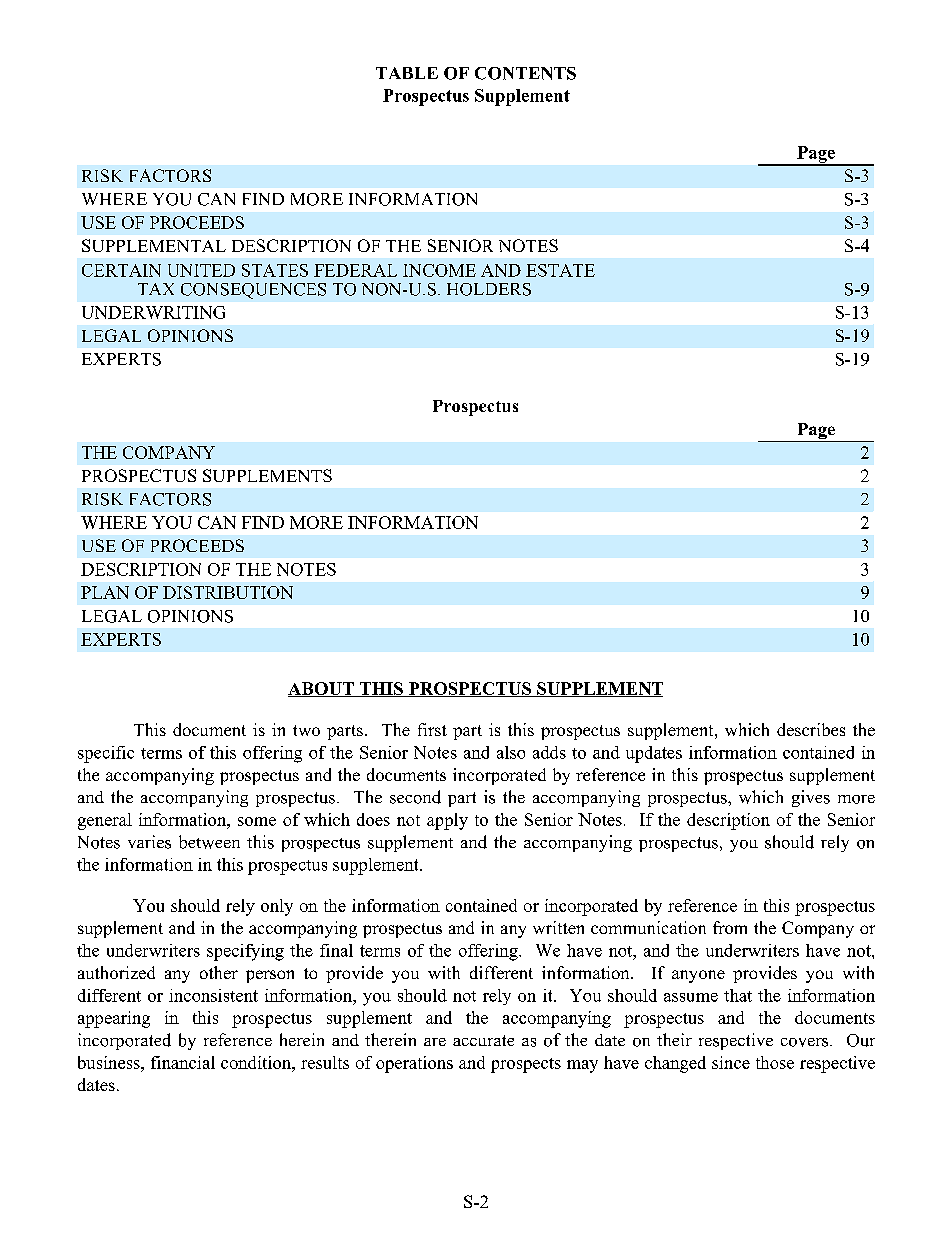 This page has width=952, height=1233. What do you see at coordinates (483, 1040) in the page?
I see `accurate` at bounding box center [483, 1040].
